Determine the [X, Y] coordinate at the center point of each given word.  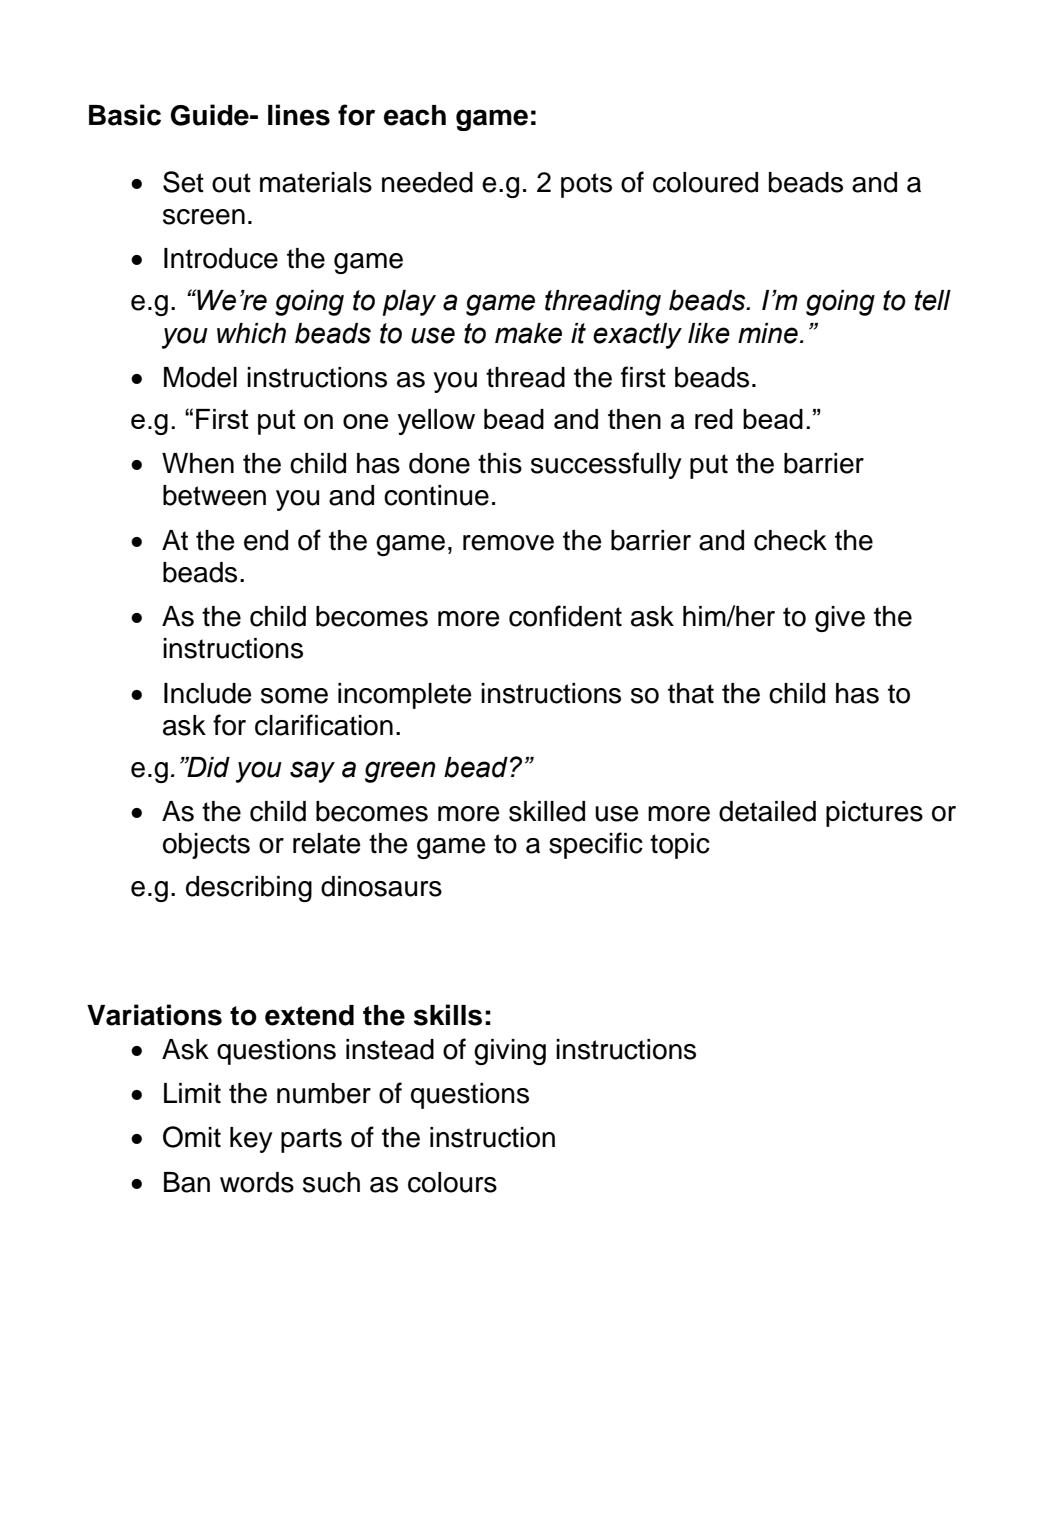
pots [586, 185]
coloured [705, 182]
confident [565, 616]
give [840, 619]
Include [208, 693]
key [251, 1140]
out [231, 183]
